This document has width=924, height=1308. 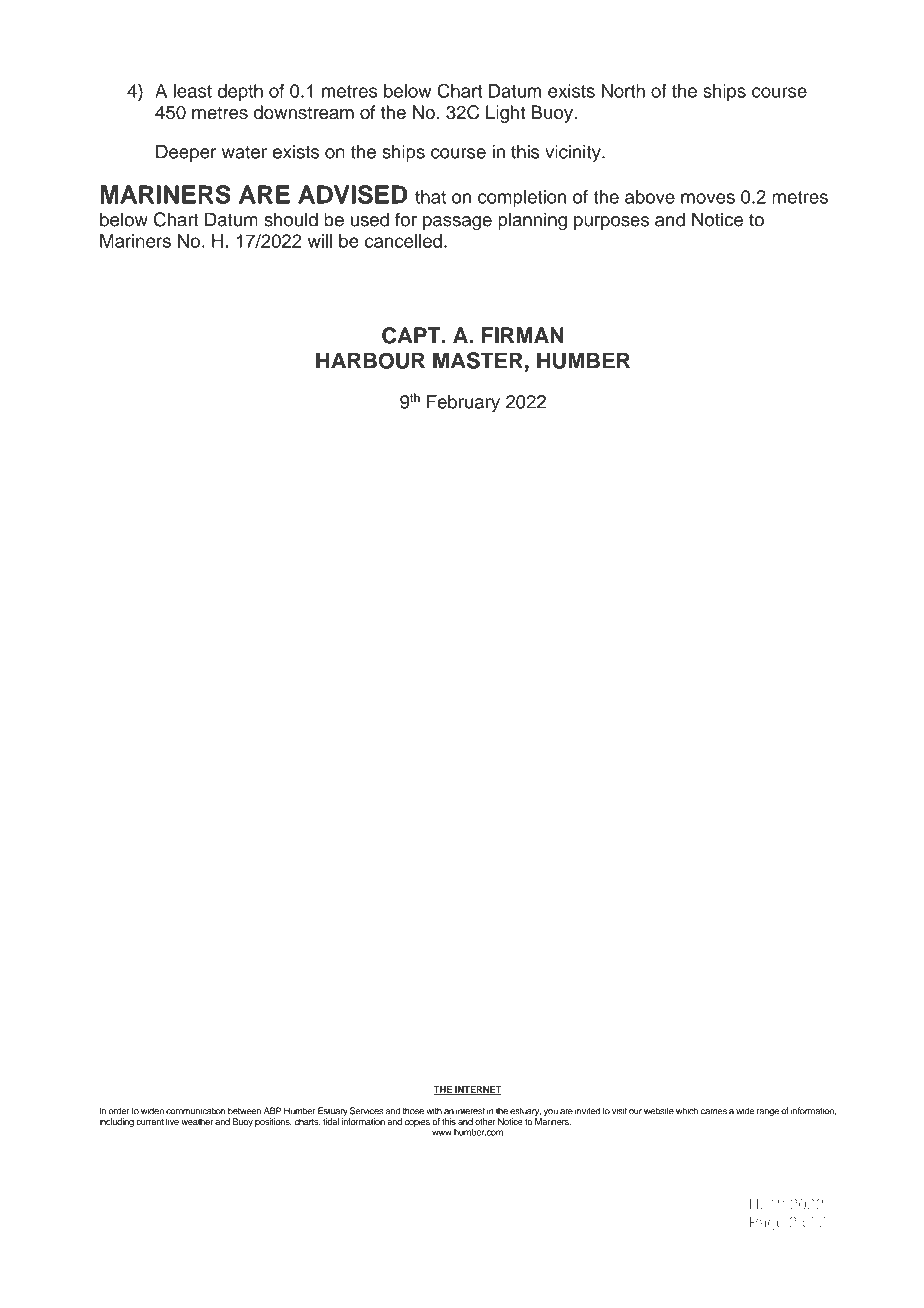 I want to click on North, so click(x=623, y=91).
